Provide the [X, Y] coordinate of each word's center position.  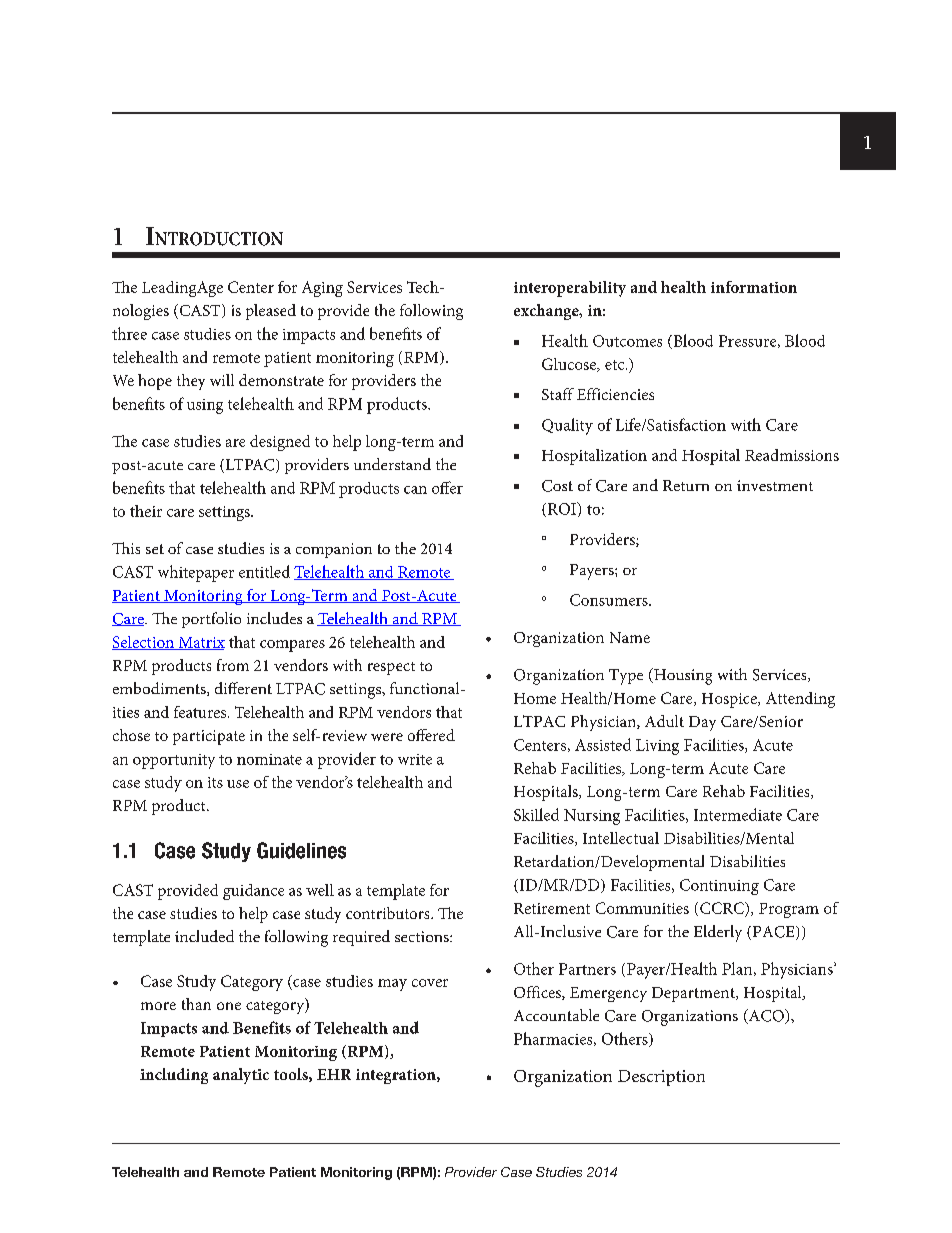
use [238, 784]
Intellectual [621, 838]
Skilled [536, 814]
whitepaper [196, 573]
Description [661, 1078]
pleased [271, 312]
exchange [547, 312]
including [174, 1076]
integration [397, 1076]
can [415, 490]
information [754, 287]
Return [686, 485]
